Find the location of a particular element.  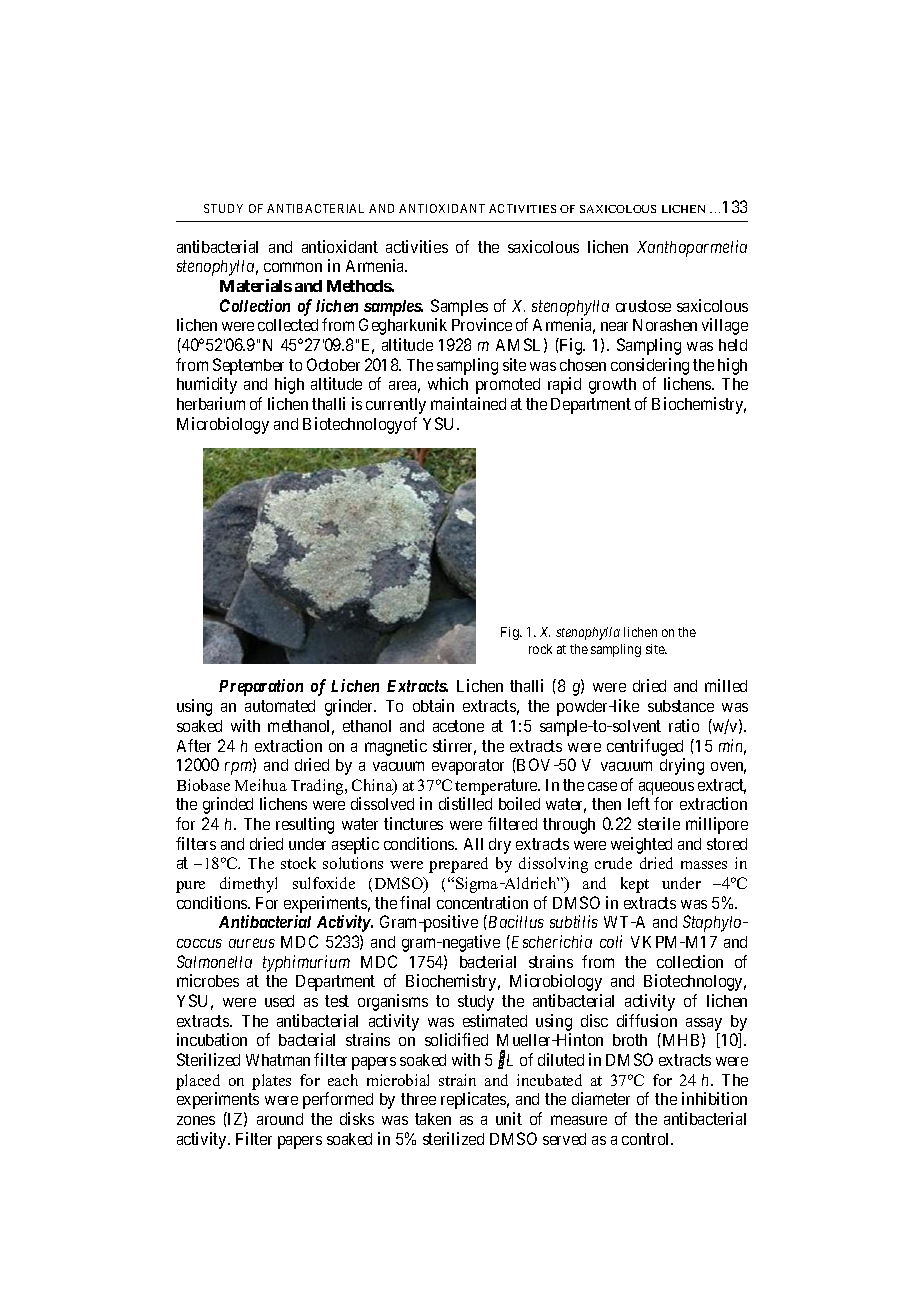

dimethyl is located at coordinates (248, 885).
